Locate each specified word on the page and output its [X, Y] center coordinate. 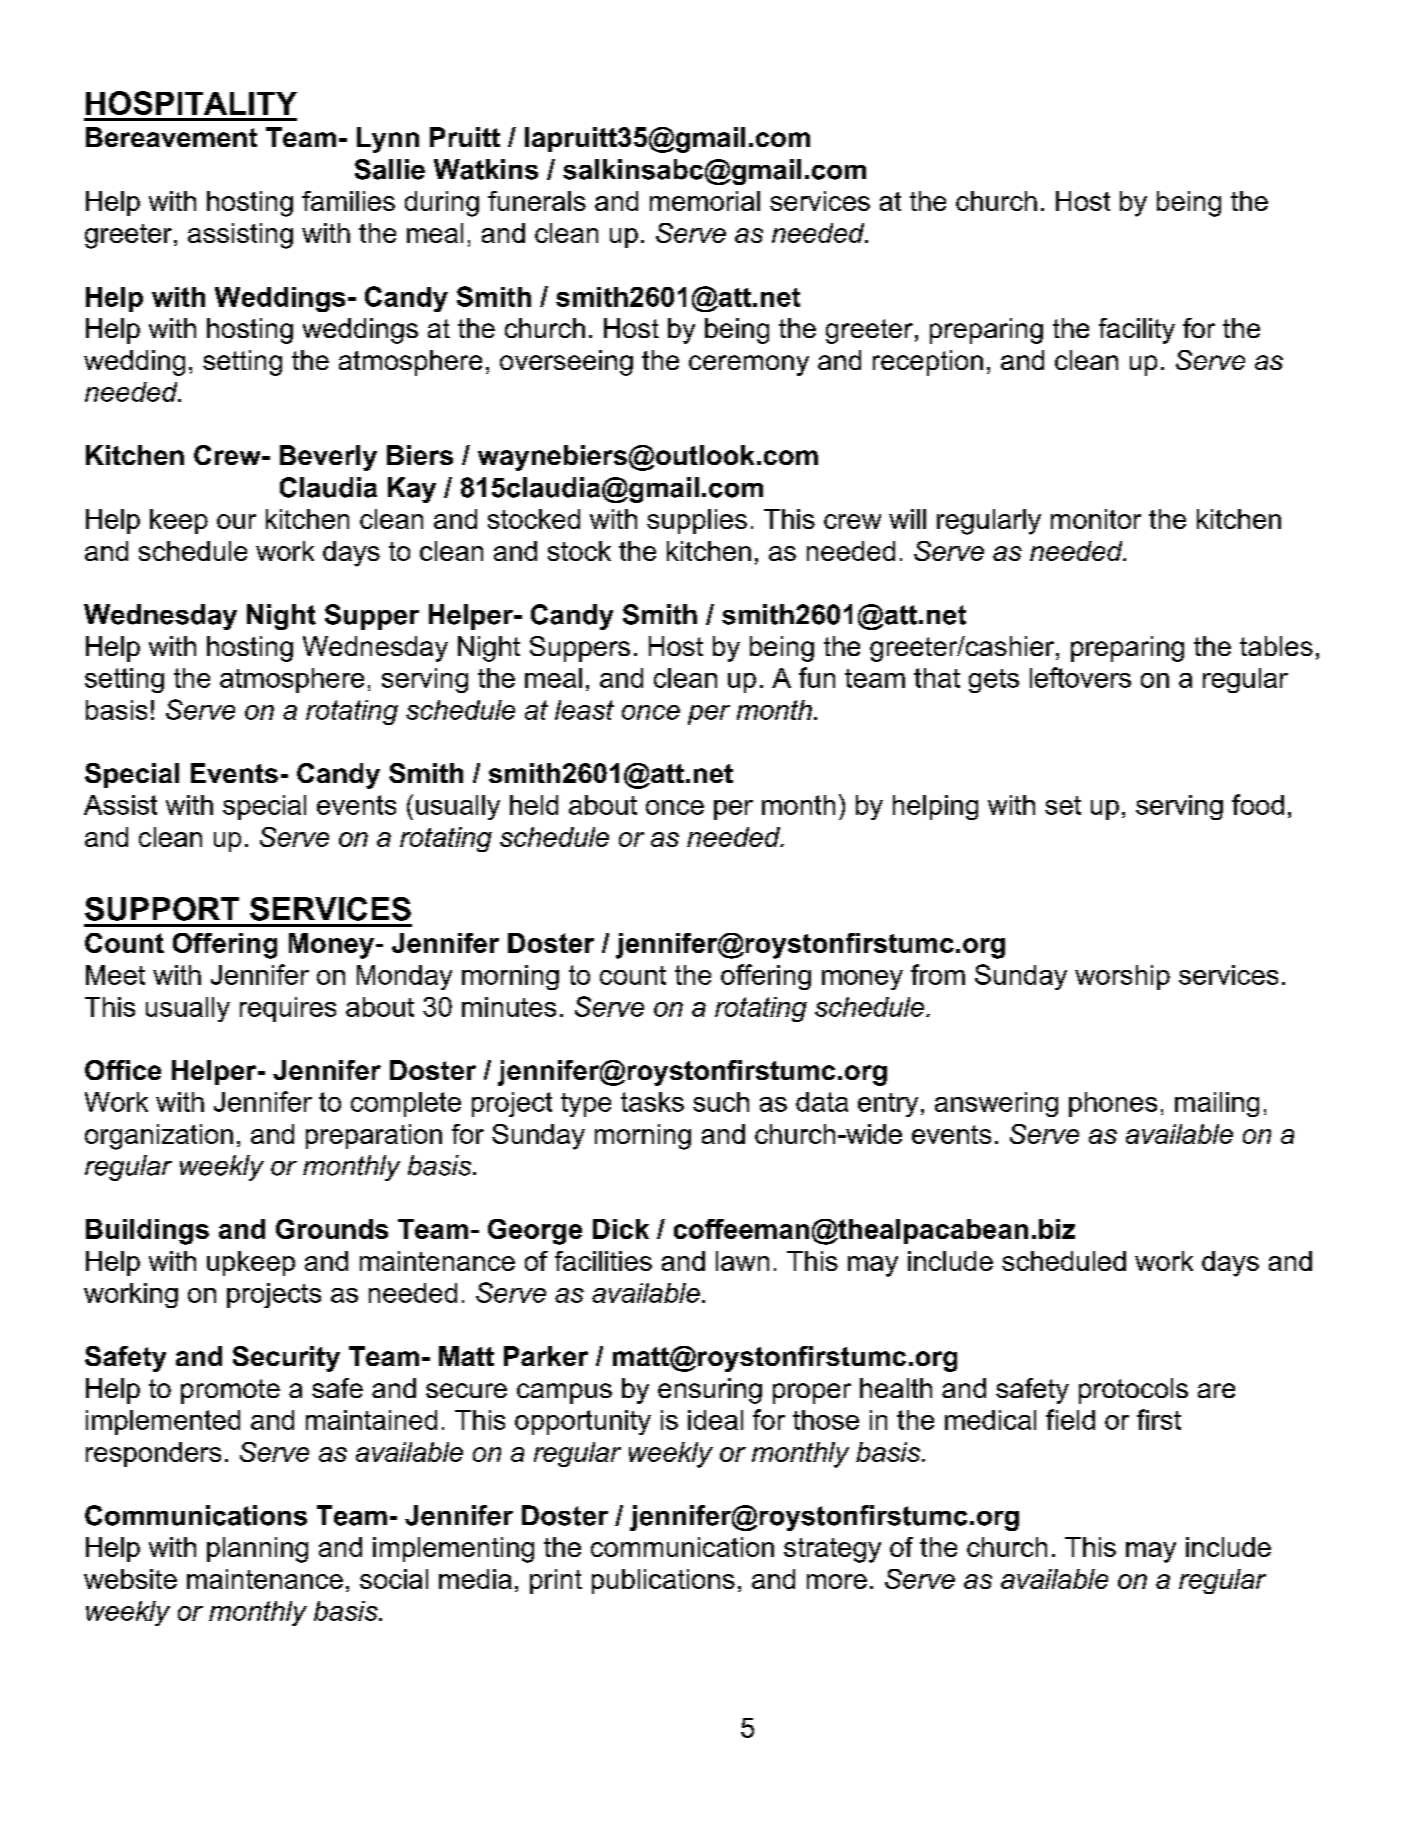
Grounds [332, 1229]
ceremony [749, 365]
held [534, 805]
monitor [1096, 519]
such [721, 1102]
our [236, 521]
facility [1137, 331]
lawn [742, 1261]
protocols [1133, 1391]
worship [1122, 977]
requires [288, 1009]
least [584, 710]
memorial [705, 201]
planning [257, 1550]
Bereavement [171, 137]
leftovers [1080, 677]
